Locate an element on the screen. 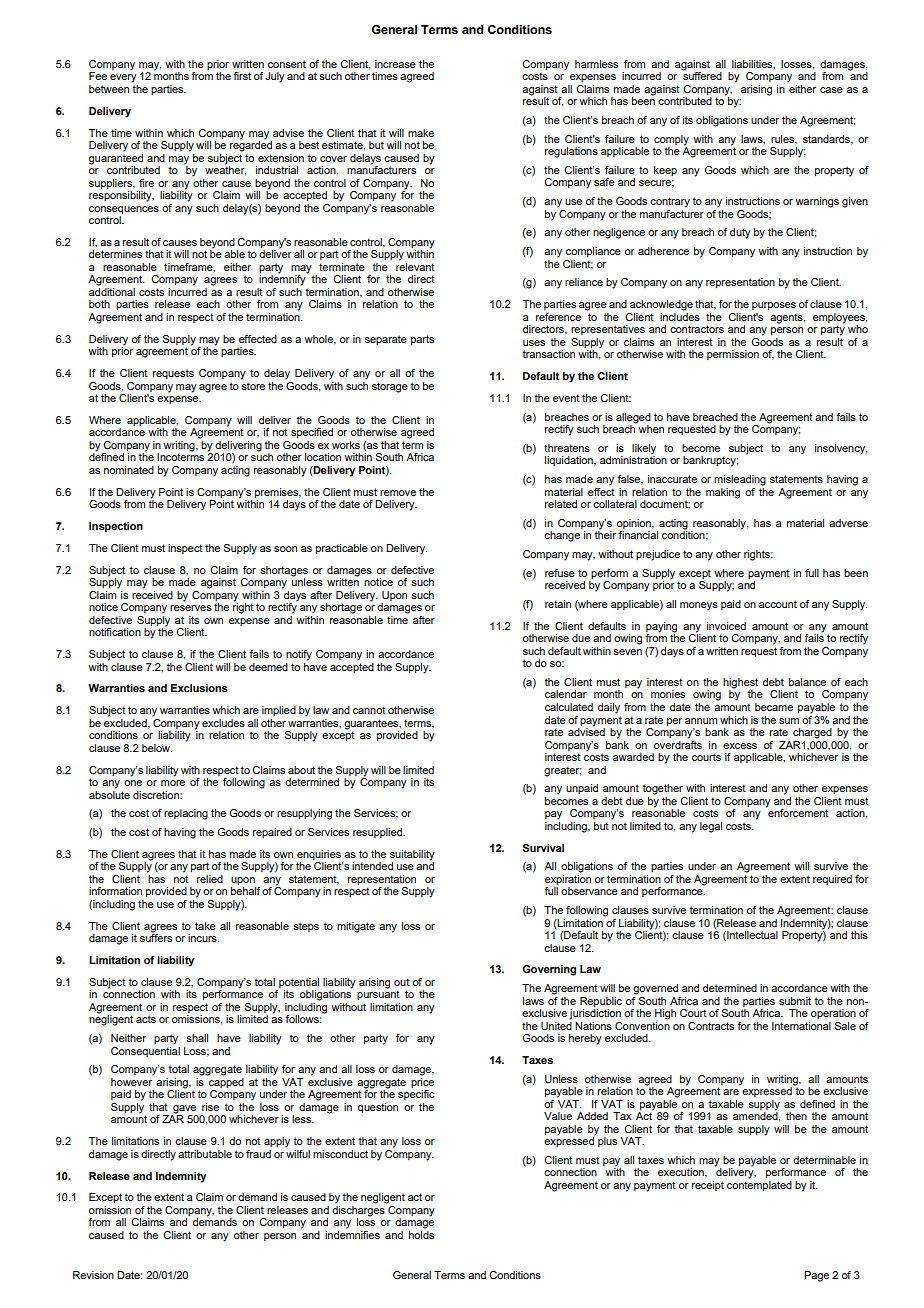 The width and height of the screenshot is (924, 1308). incurs is located at coordinates (203, 938).
